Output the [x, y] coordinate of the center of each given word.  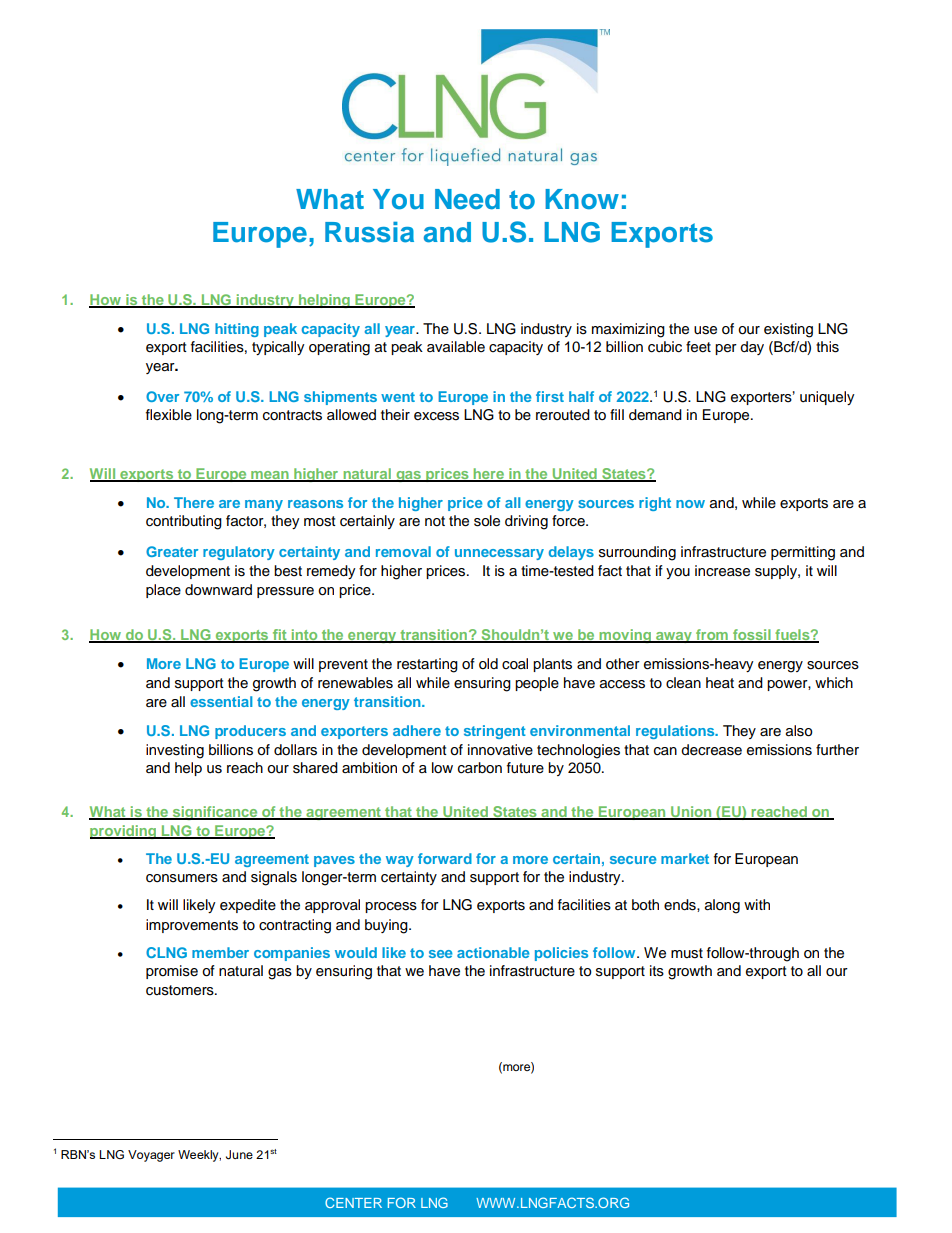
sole [487, 521]
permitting [803, 553]
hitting [237, 330]
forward [445, 858]
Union [691, 813]
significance [215, 813]
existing [788, 330]
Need [467, 199]
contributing [184, 522]
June [239, 1155]
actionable [493, 952]
